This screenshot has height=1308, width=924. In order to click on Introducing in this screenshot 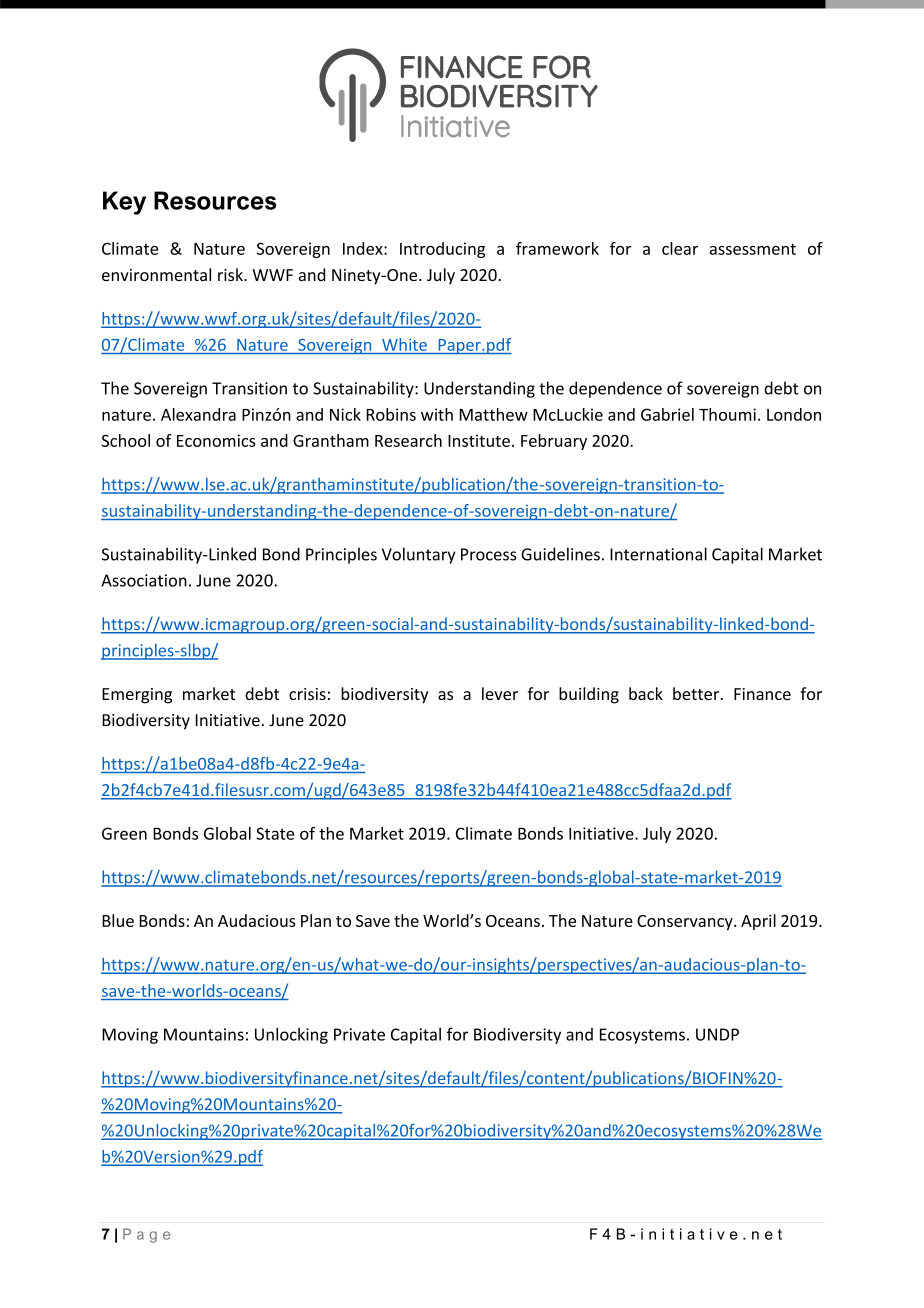, I will do `click(442, 250)`.
